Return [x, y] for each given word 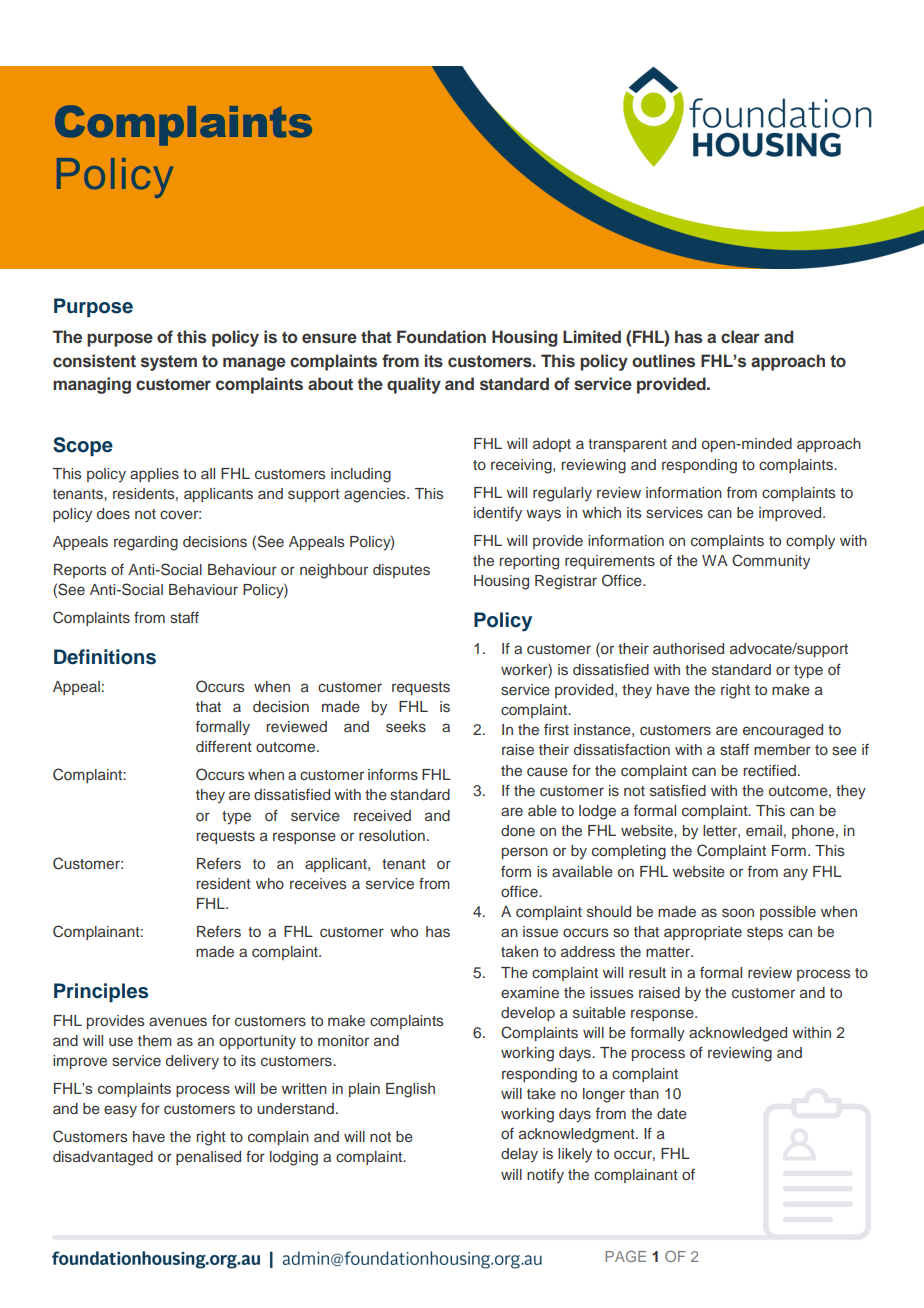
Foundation [441, 336]
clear [740, 336]
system [169, 363]
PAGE [626, 1256]
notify [545, 1176]
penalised [208, 1158]
